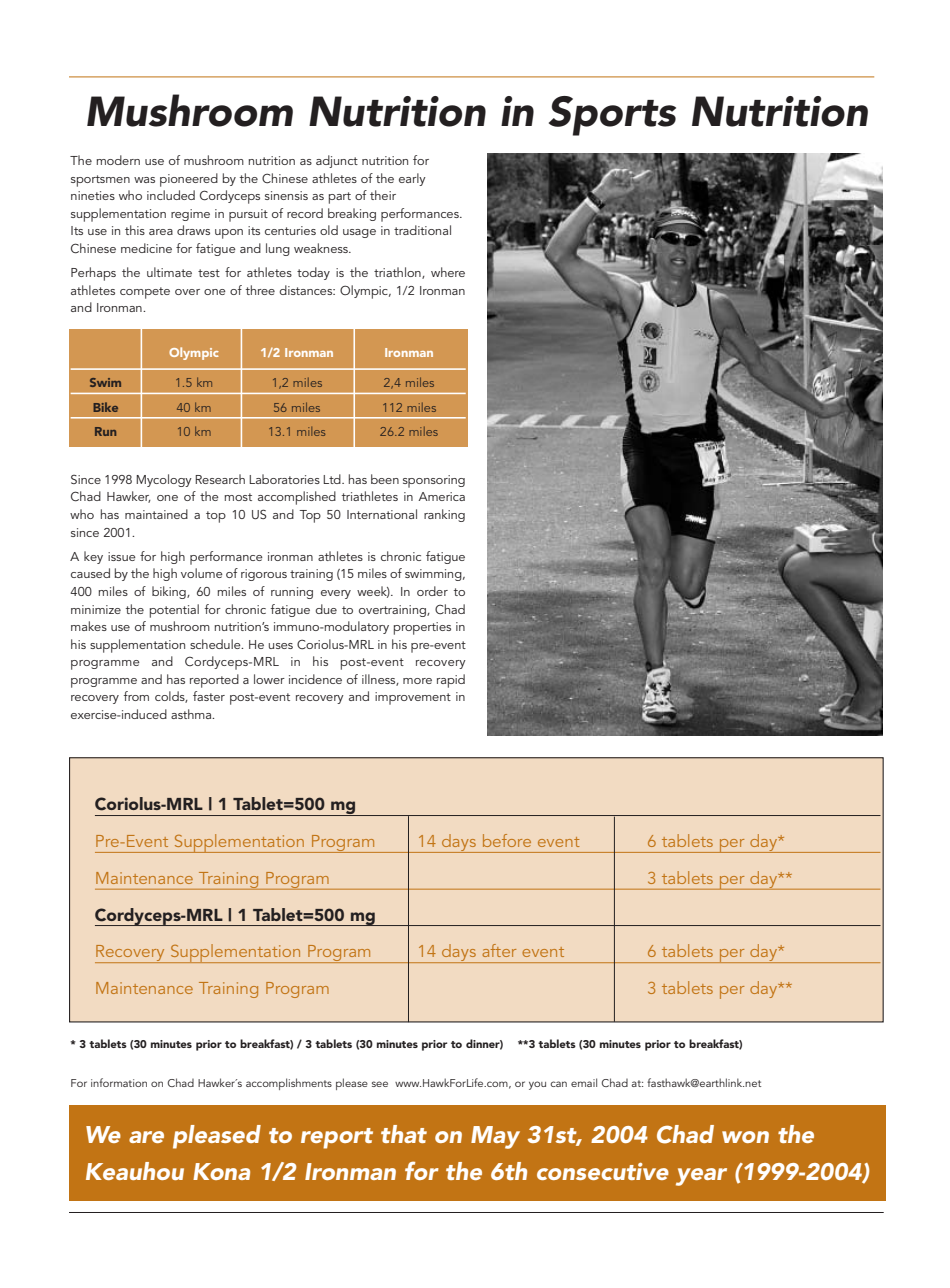  Describe the element at coordinates (164, 480) in the screenshot. I see `Mycology` at that location.
